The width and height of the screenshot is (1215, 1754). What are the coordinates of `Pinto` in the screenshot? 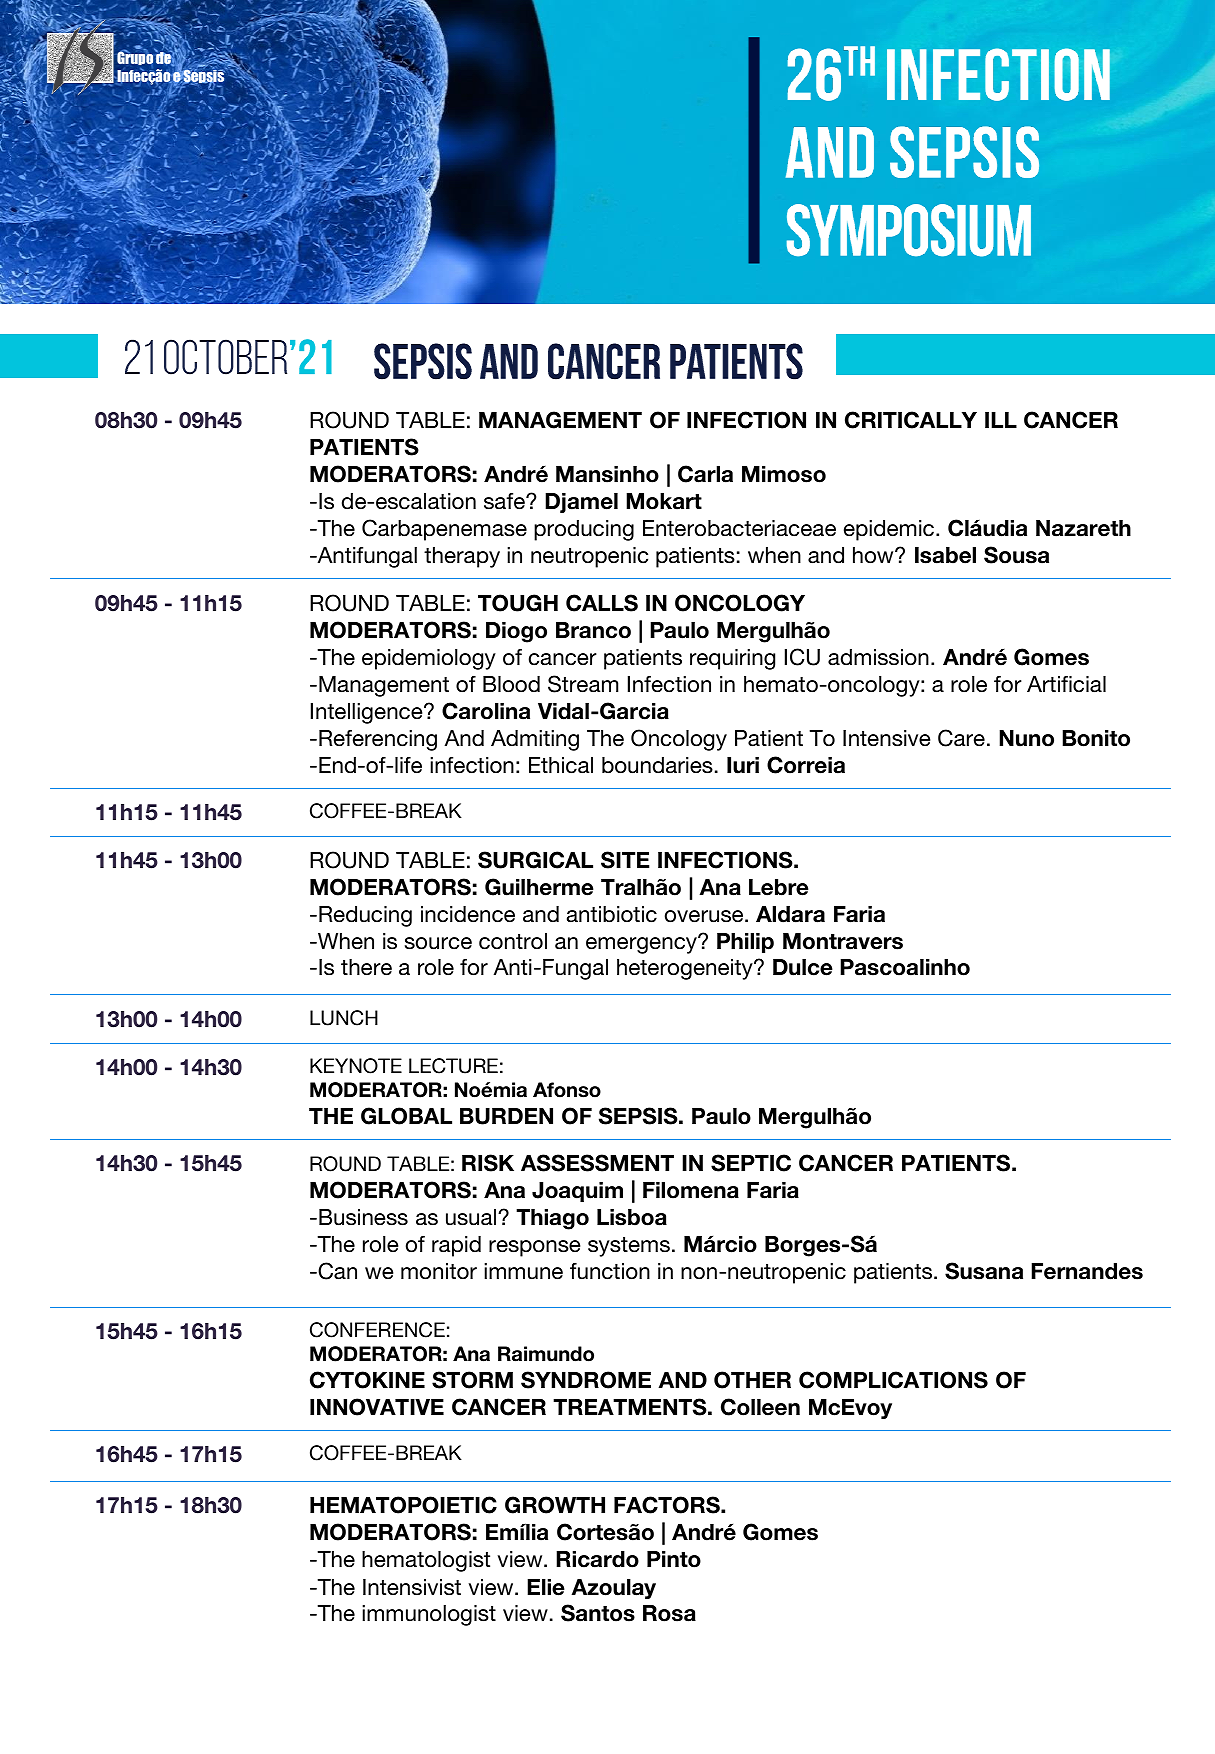 It's located at (674, 1559).
